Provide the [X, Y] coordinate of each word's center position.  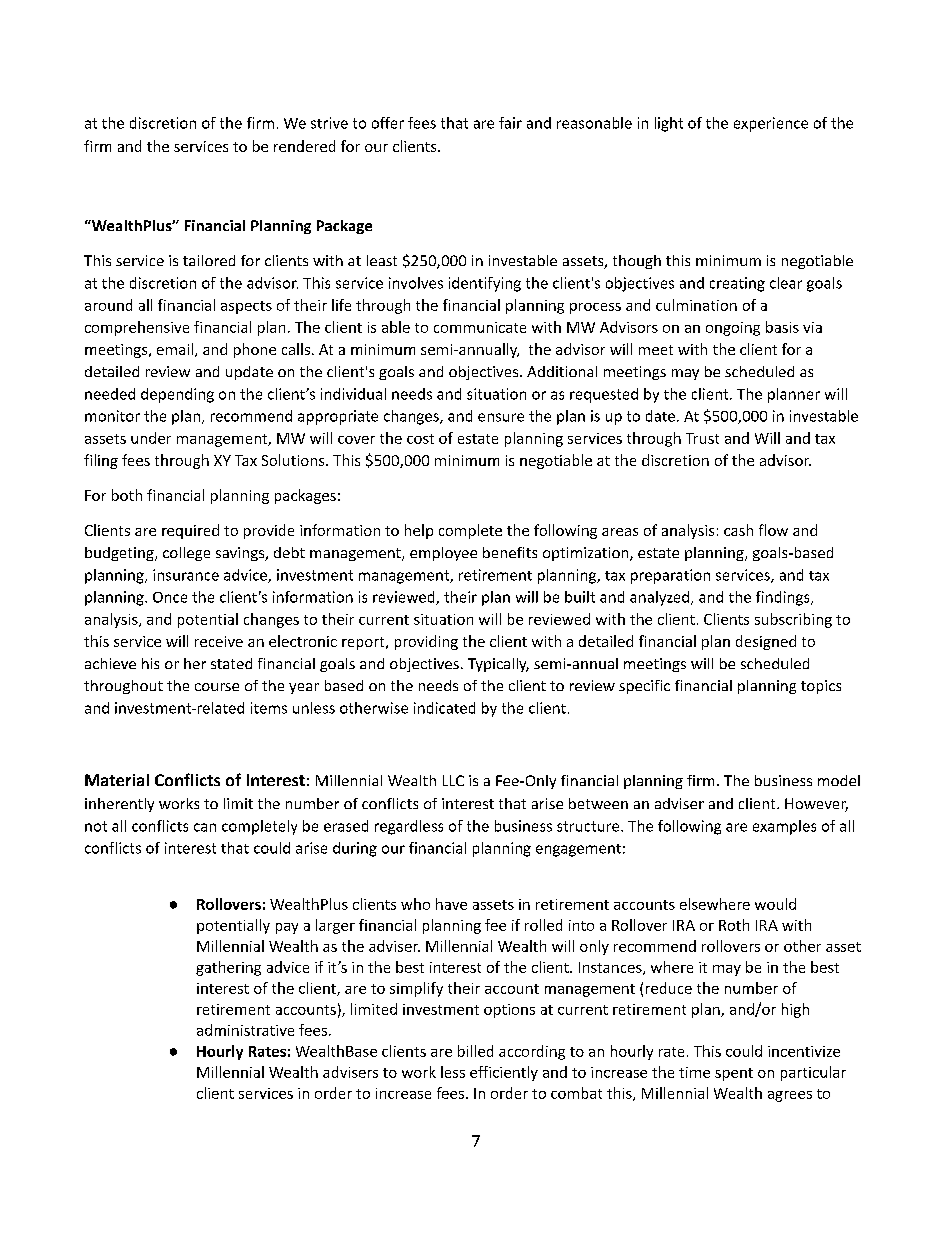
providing [426, 642]
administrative [245, 1030]
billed [475, 1051]
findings [784, 598]
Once [170, 597]
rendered [304, 146]
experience [771, 124]
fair [510, 123]
